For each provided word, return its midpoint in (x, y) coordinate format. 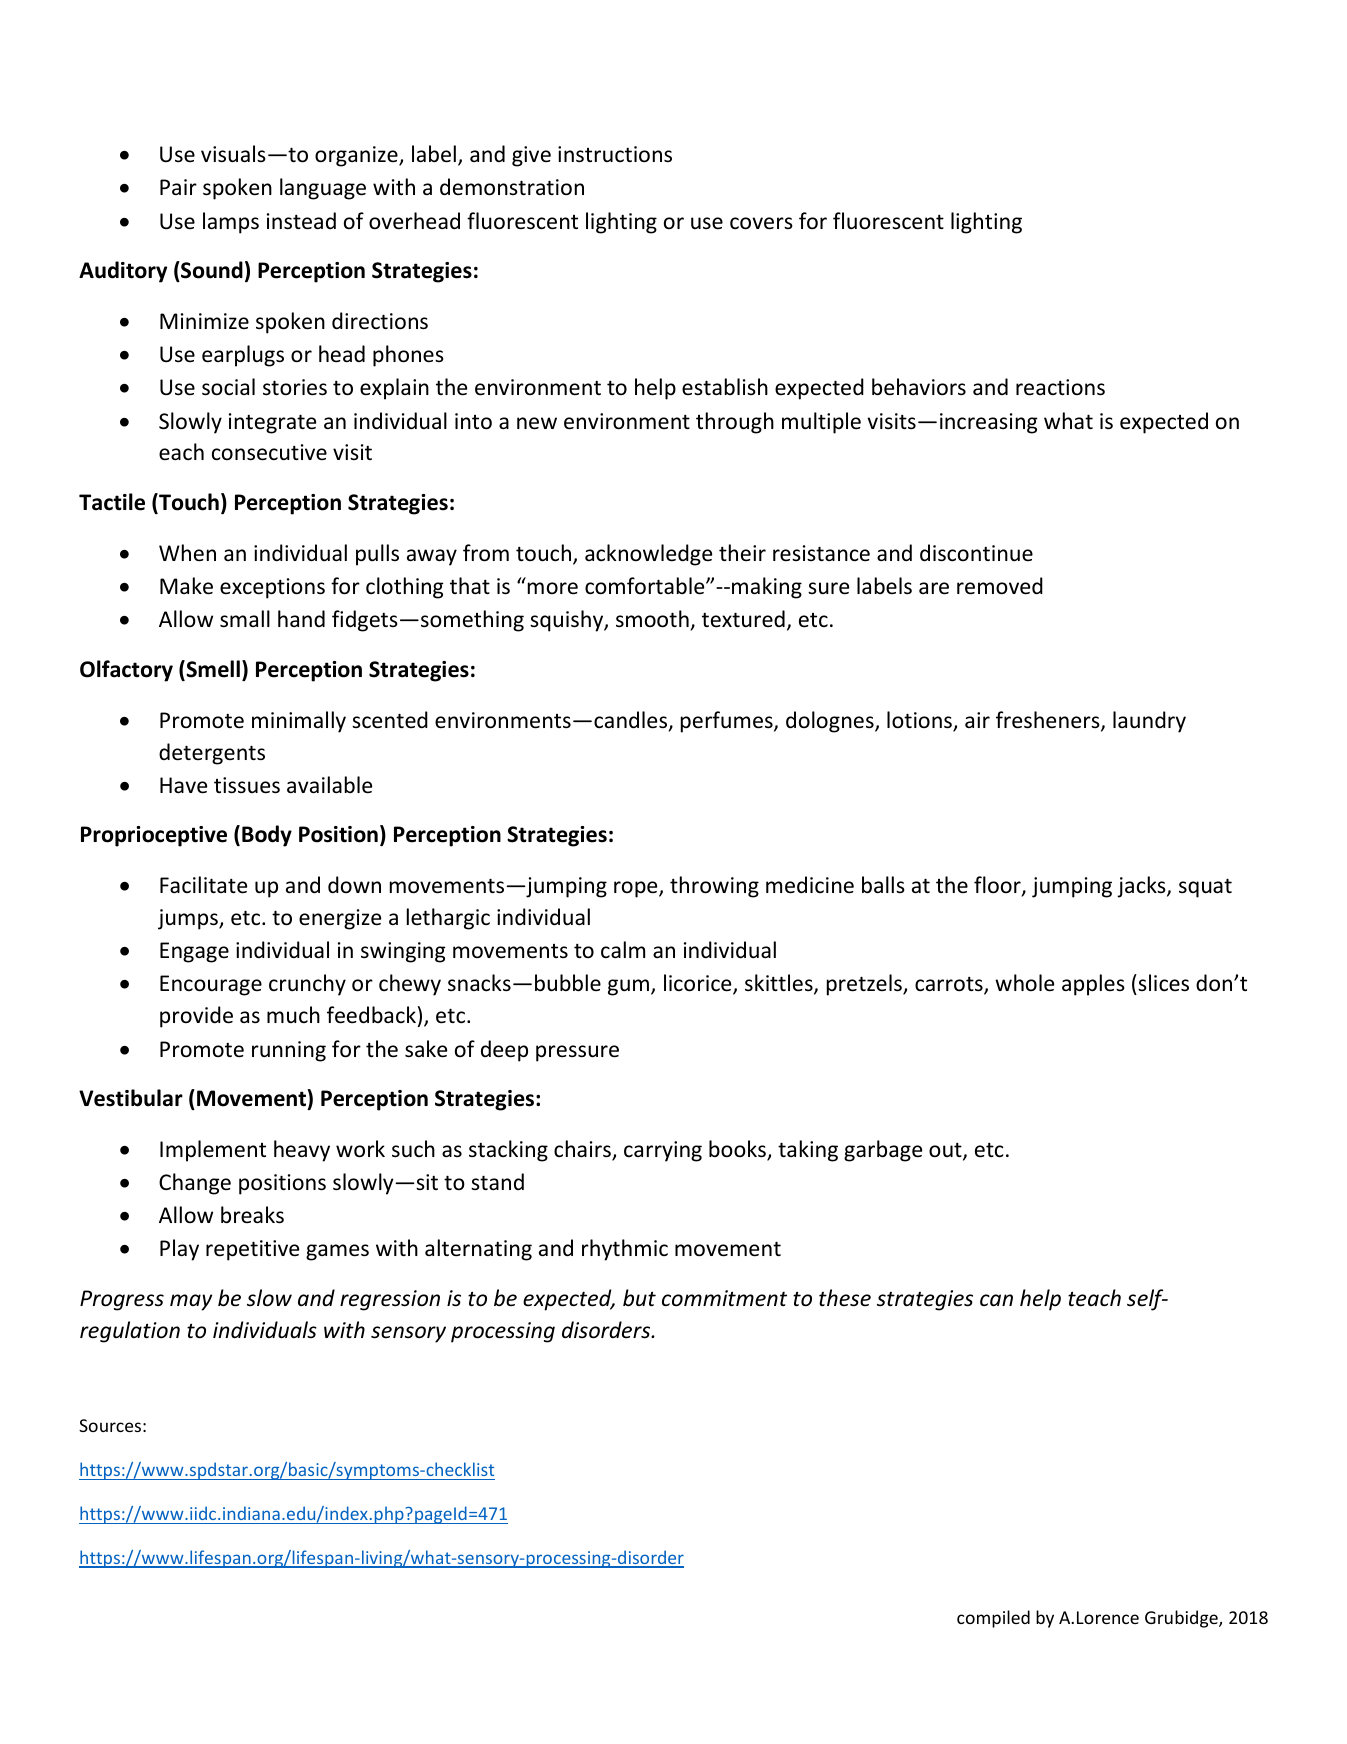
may (191, 1302)
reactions (1060, 387)
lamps (231, 223)
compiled (993, 1619)
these (845, 1298)
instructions (615, 154)
